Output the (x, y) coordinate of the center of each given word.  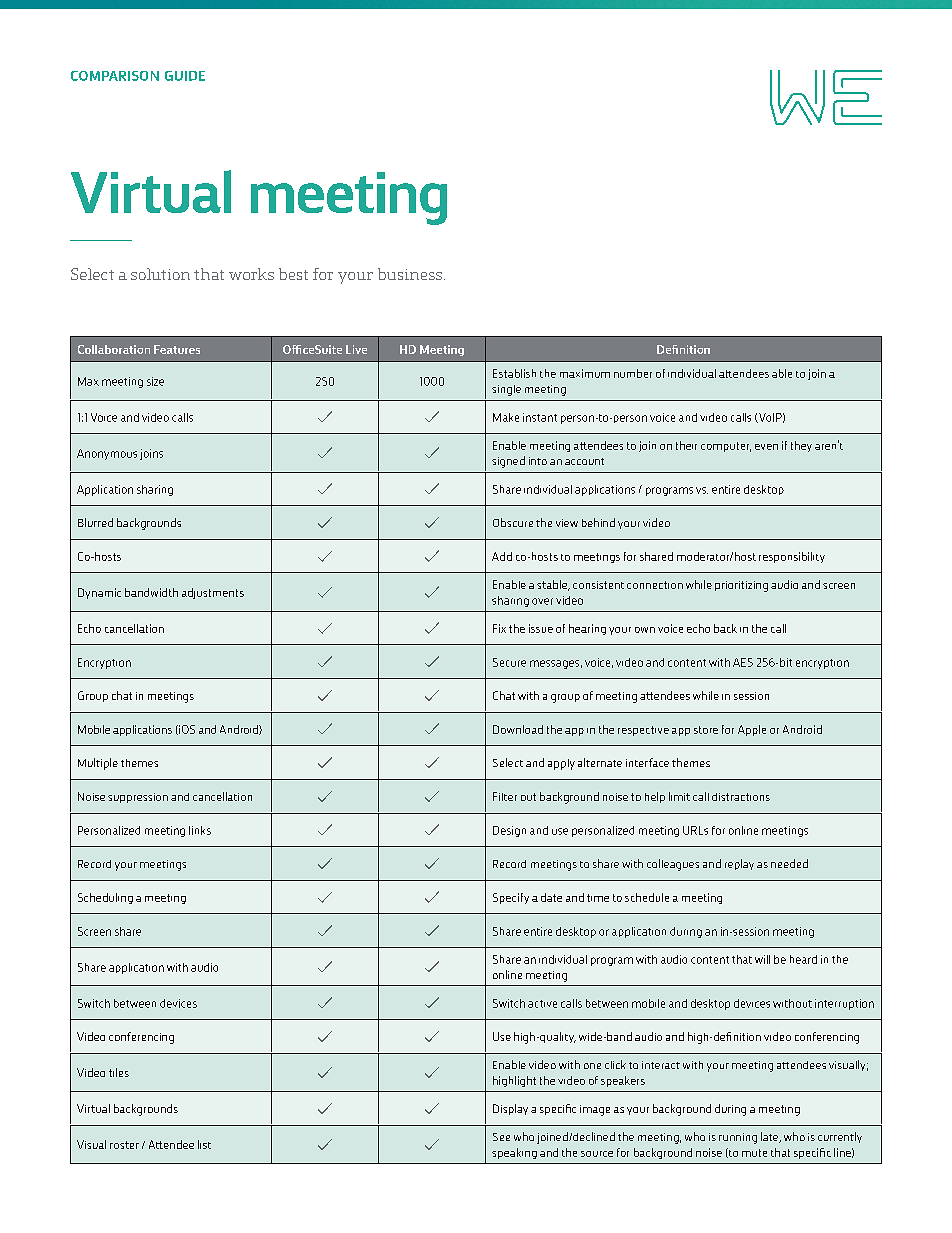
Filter (505, 796)
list (204, 1144)
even (766, 447)
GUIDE (185, 76)
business (410, 274)
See (501, 1137)
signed (508, 462)
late (771, 1137)
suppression (138, 798)
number (633, 373)
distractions (741, 797)
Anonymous (107, 454)
